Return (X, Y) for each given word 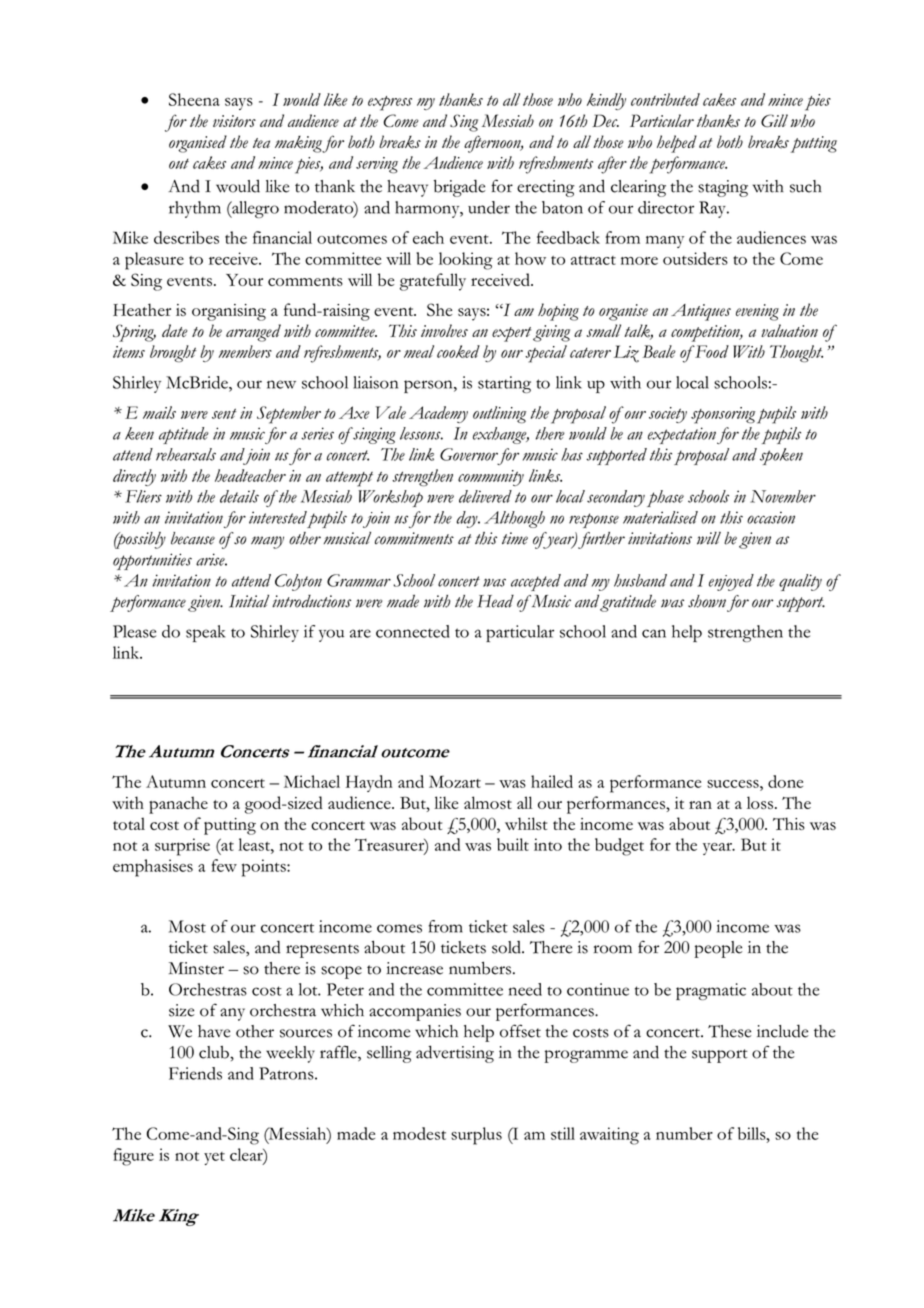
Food (711, 351)
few (224, 865)
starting (504, 384)
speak (205, 633)
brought (173, 353)
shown (707, 601)
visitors (234, 121)
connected (413, 631)
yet (214, 1158)
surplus (476, 1136)
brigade (459, 188)
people (718, 949)
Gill (774, 120)
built (513, 844)
